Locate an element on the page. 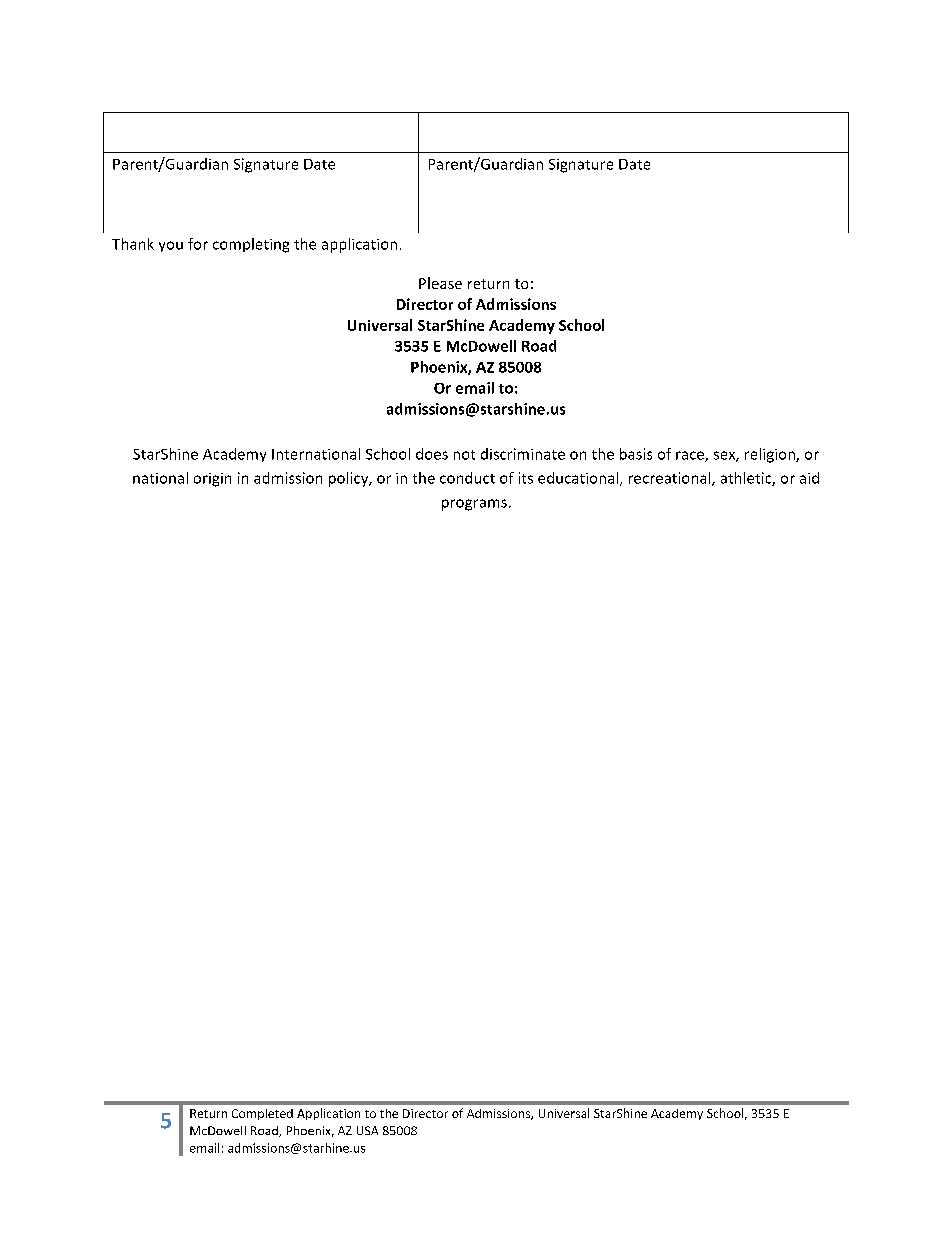  race is located at coordinates (691, 456).
